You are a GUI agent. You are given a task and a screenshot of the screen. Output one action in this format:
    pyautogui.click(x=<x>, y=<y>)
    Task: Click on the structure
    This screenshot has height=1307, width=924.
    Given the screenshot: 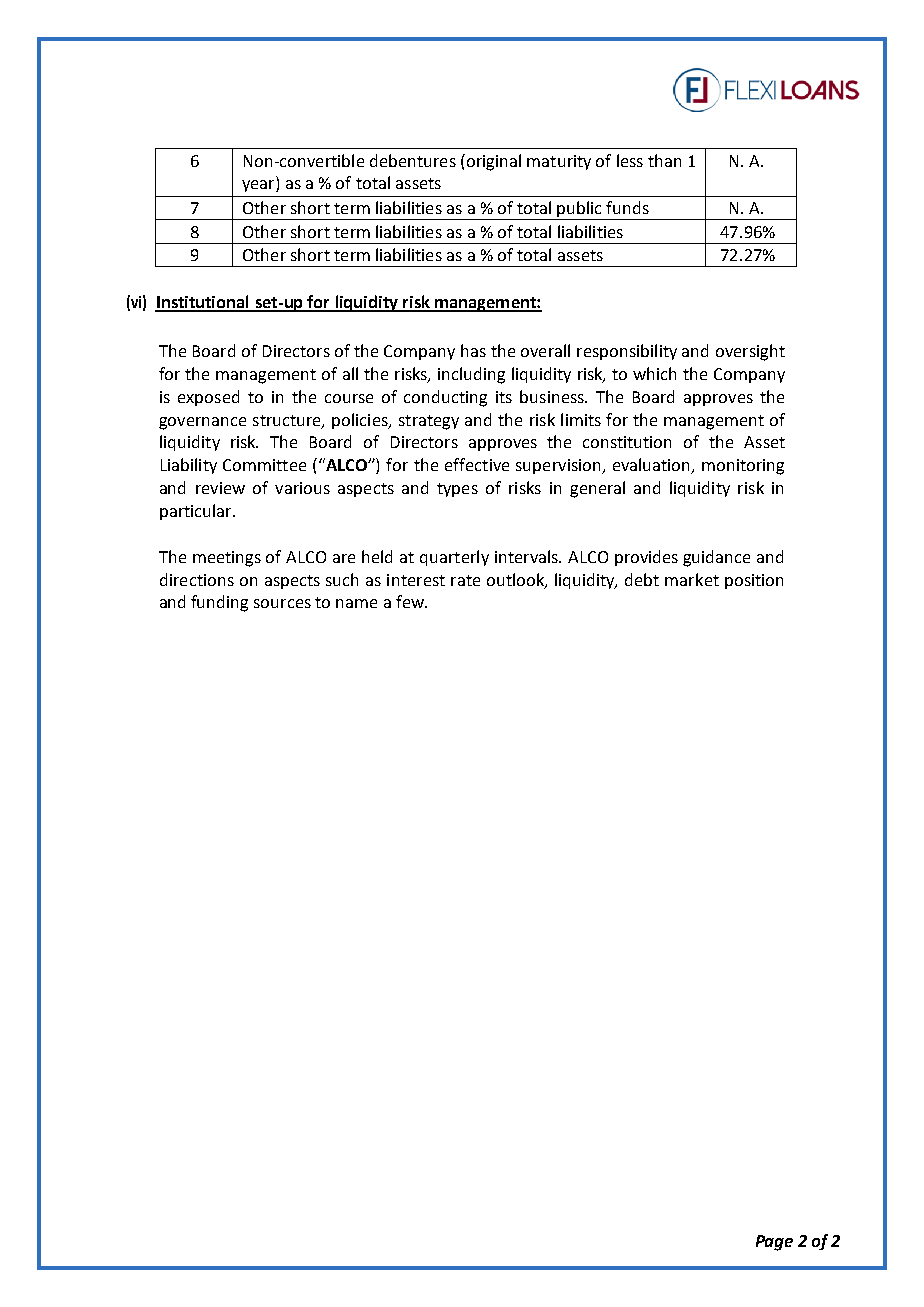 What is the action you would take?
    pyautogui.click(x=288, y=421)
